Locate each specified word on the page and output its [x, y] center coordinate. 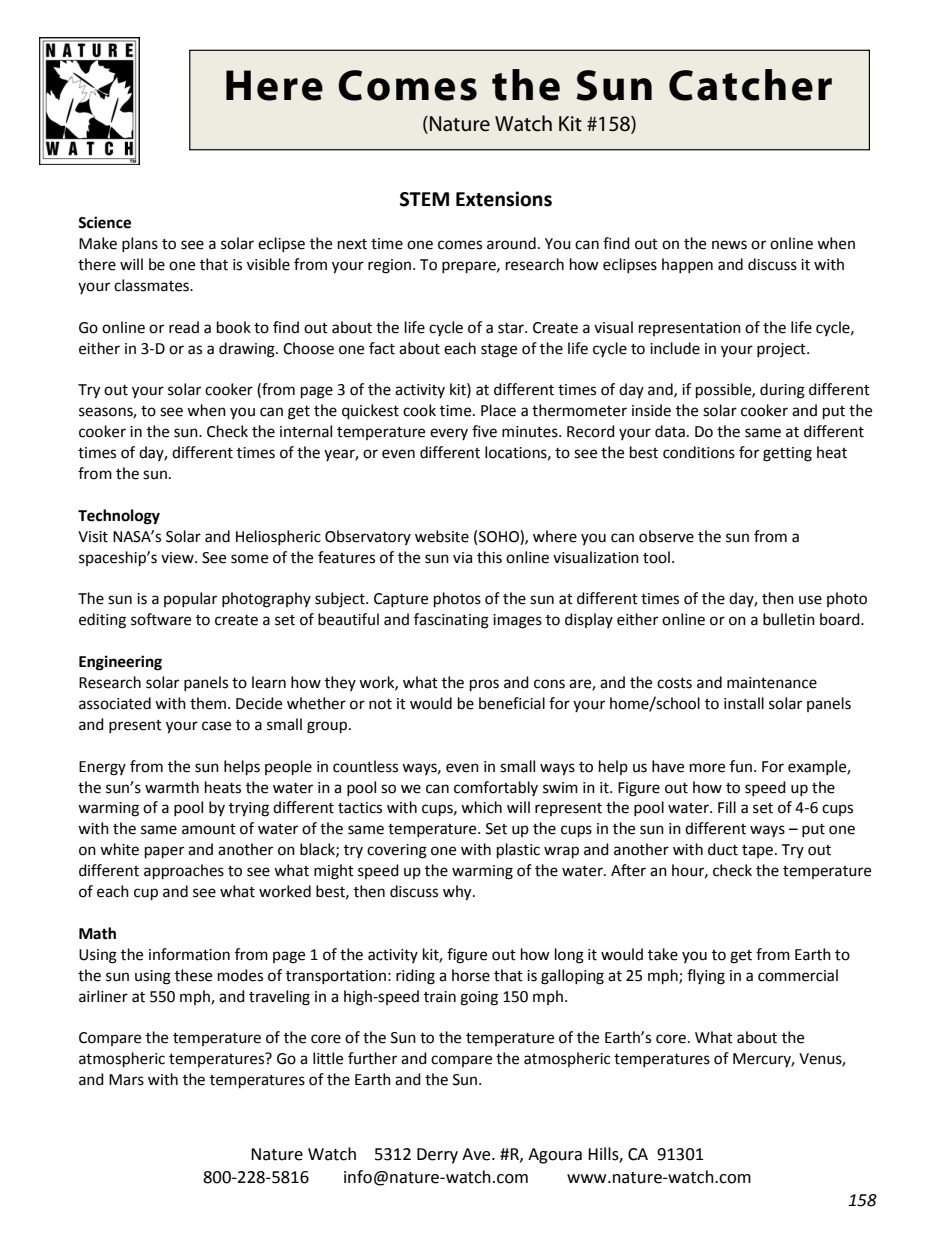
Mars [126, 1080]
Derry [437, 1156]
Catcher [750, 85]
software [161, 619]
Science [104, 222]
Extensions [504, 199]
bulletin [789, 619]
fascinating [451, 621]
